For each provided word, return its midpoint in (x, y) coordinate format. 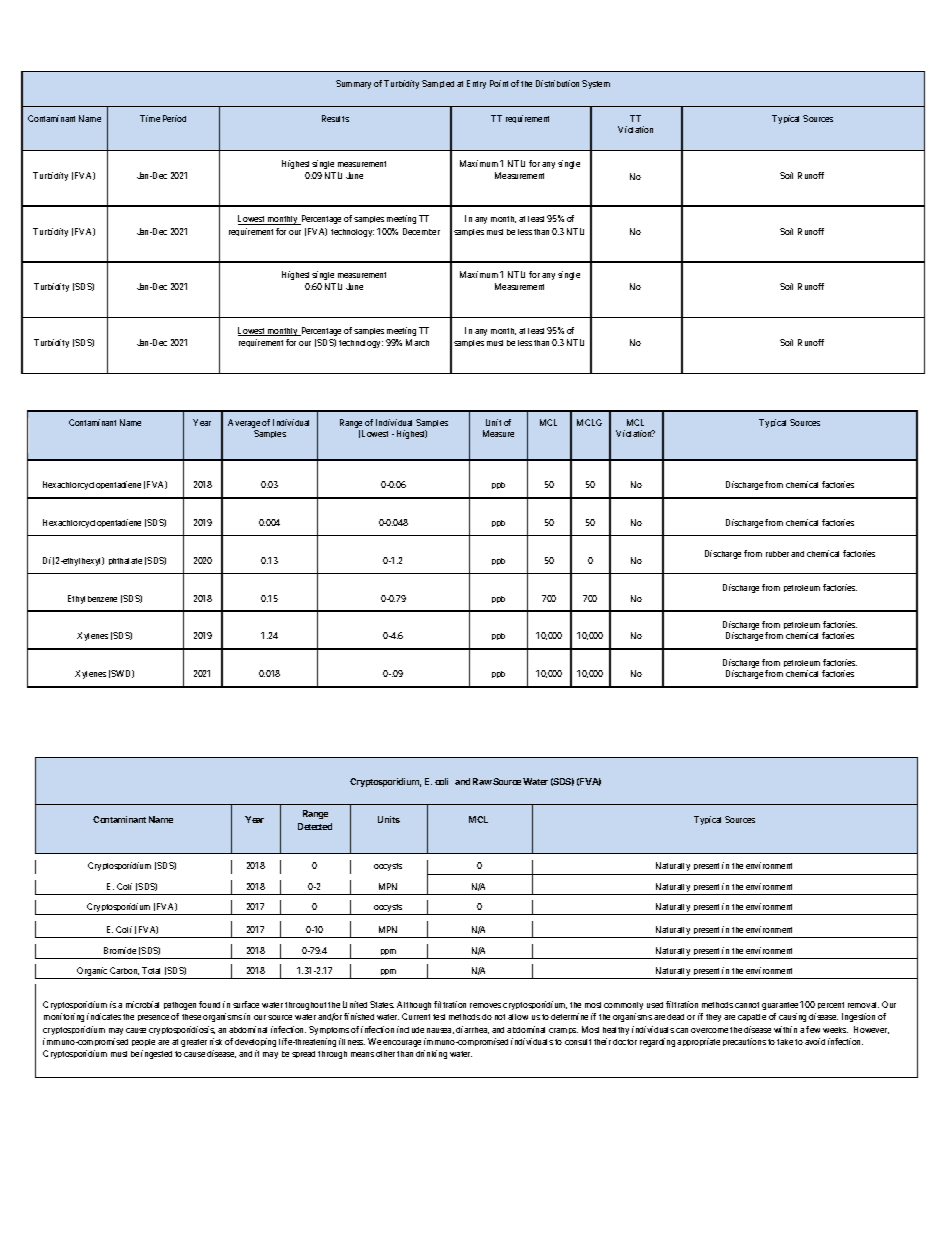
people (143, 1042)
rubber (777, 554)
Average (244, 425)
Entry (476, 84)
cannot (747, 1005)
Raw (482, 781)
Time (150, 118)
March (417, 342)
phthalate (125, 561)
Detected (315, 826)
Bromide (120, 950)
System (596, 84)
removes (485, 1005)
